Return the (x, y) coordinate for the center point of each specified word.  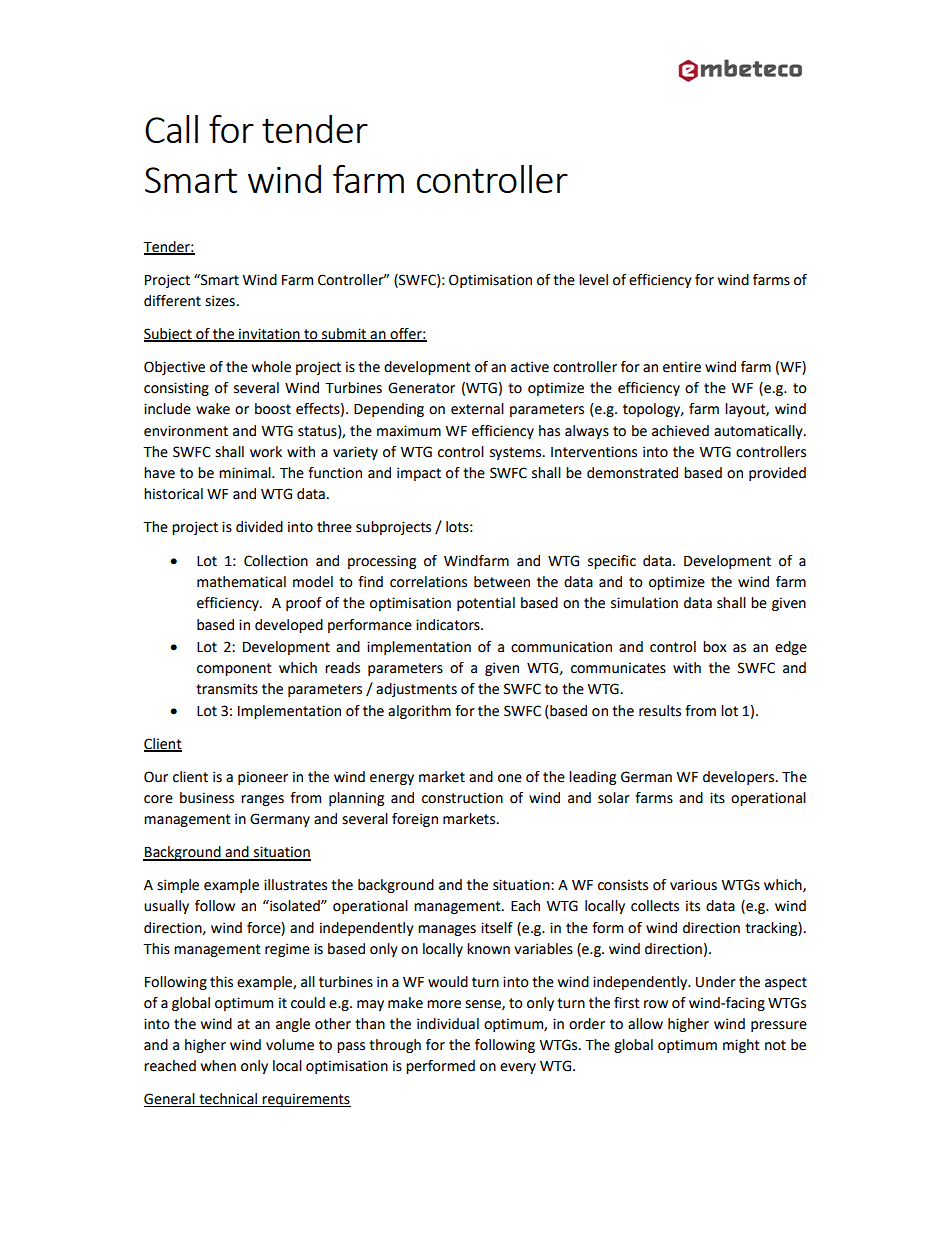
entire (682, 367)
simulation (644, 603)
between (502, 582)
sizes (220, 301)
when (218, 1066)
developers (740, 778)
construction (462, 798)
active (530, 367)
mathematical (241, 582)
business (207, 798)
